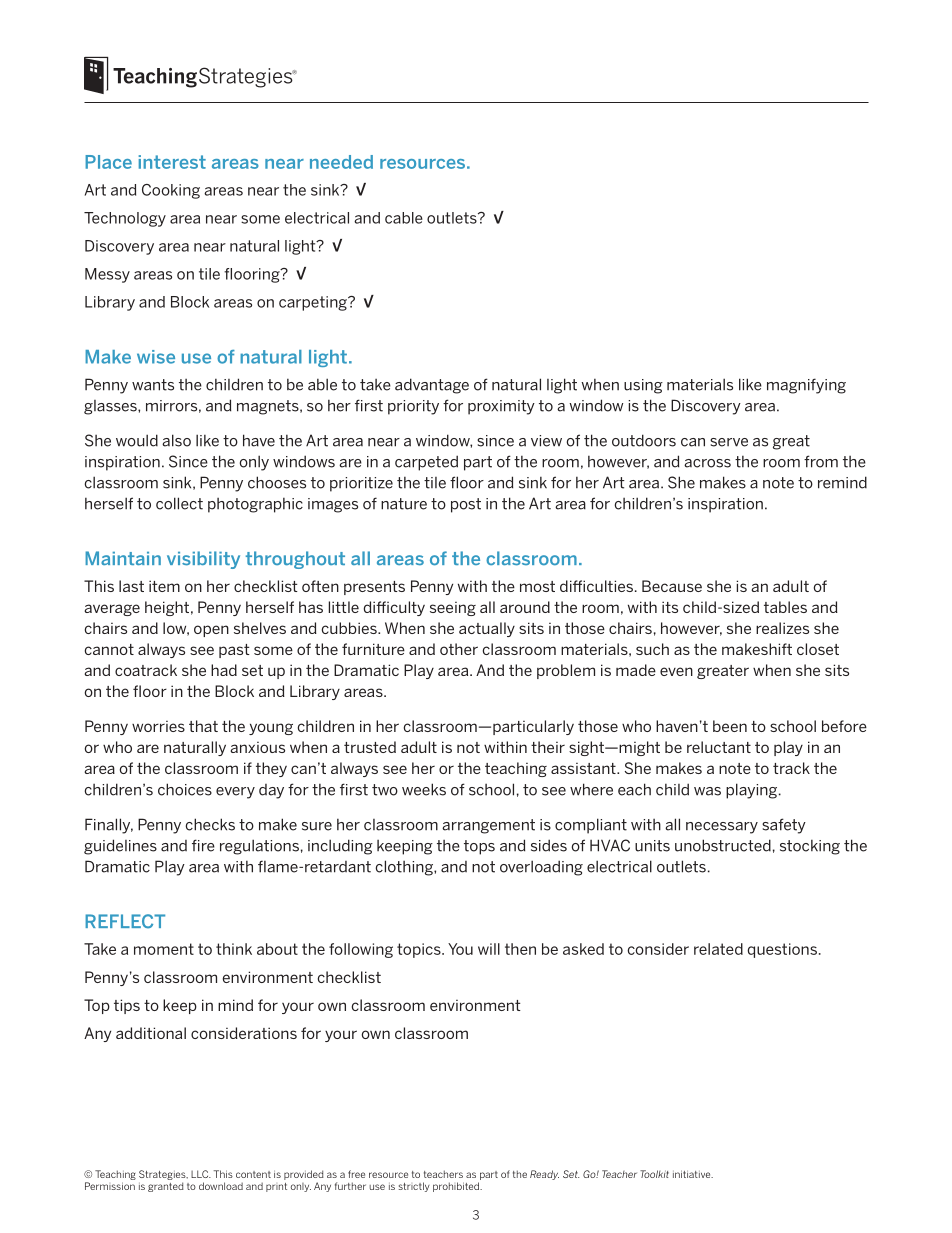 Image resolution: width=952 pixels, height=1233 pixels. What do you see at coordinates (501, 407) in the document?
I see `proximity` at bounding box center [501, 407].
